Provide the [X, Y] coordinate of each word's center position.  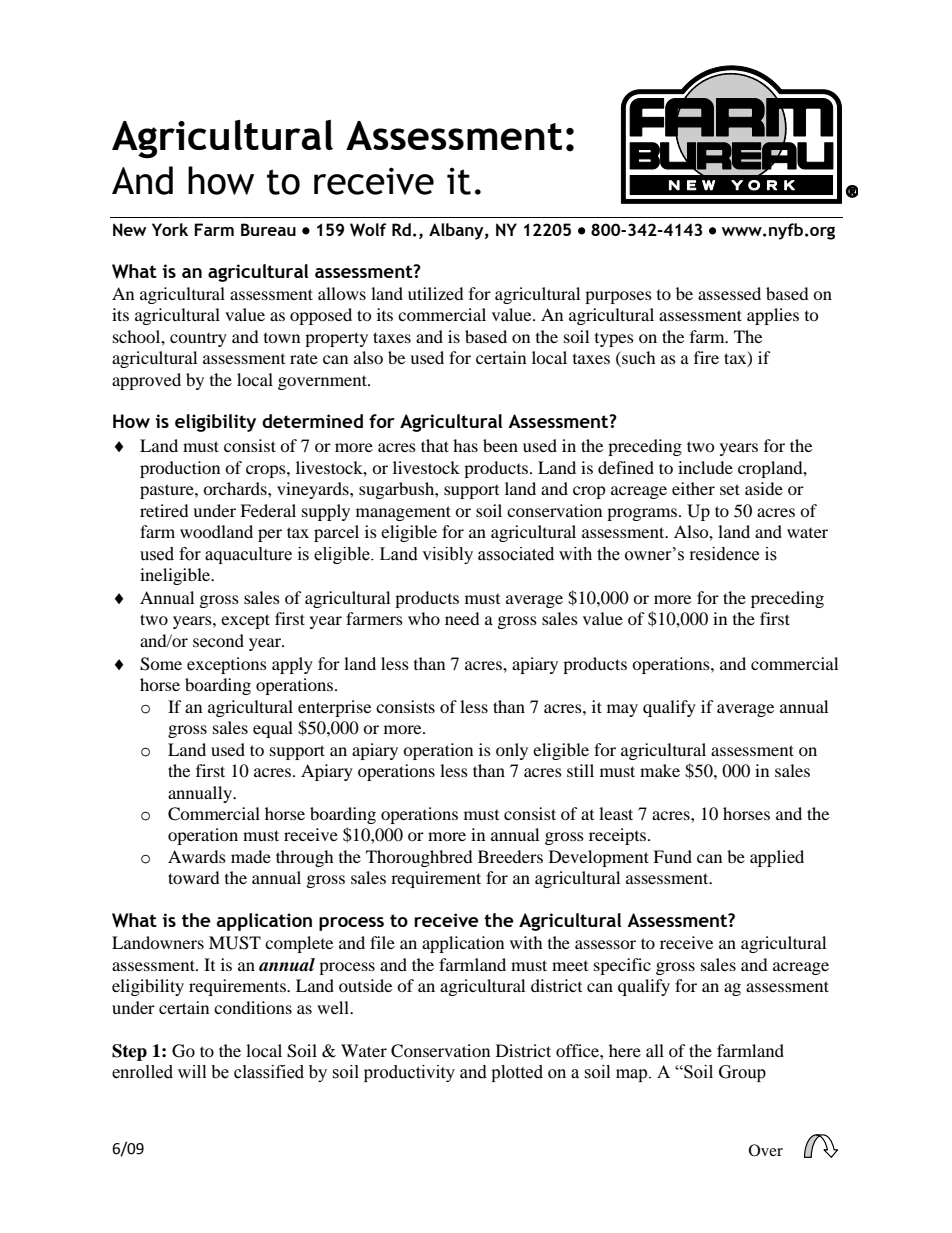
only [512, 751]
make [660, 770]
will [192, 1071]
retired [164, 510]
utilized [436, 293]
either [693, 488]
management [403, 513]
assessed [729, 293]
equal [273, 729]
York [170, 229]
